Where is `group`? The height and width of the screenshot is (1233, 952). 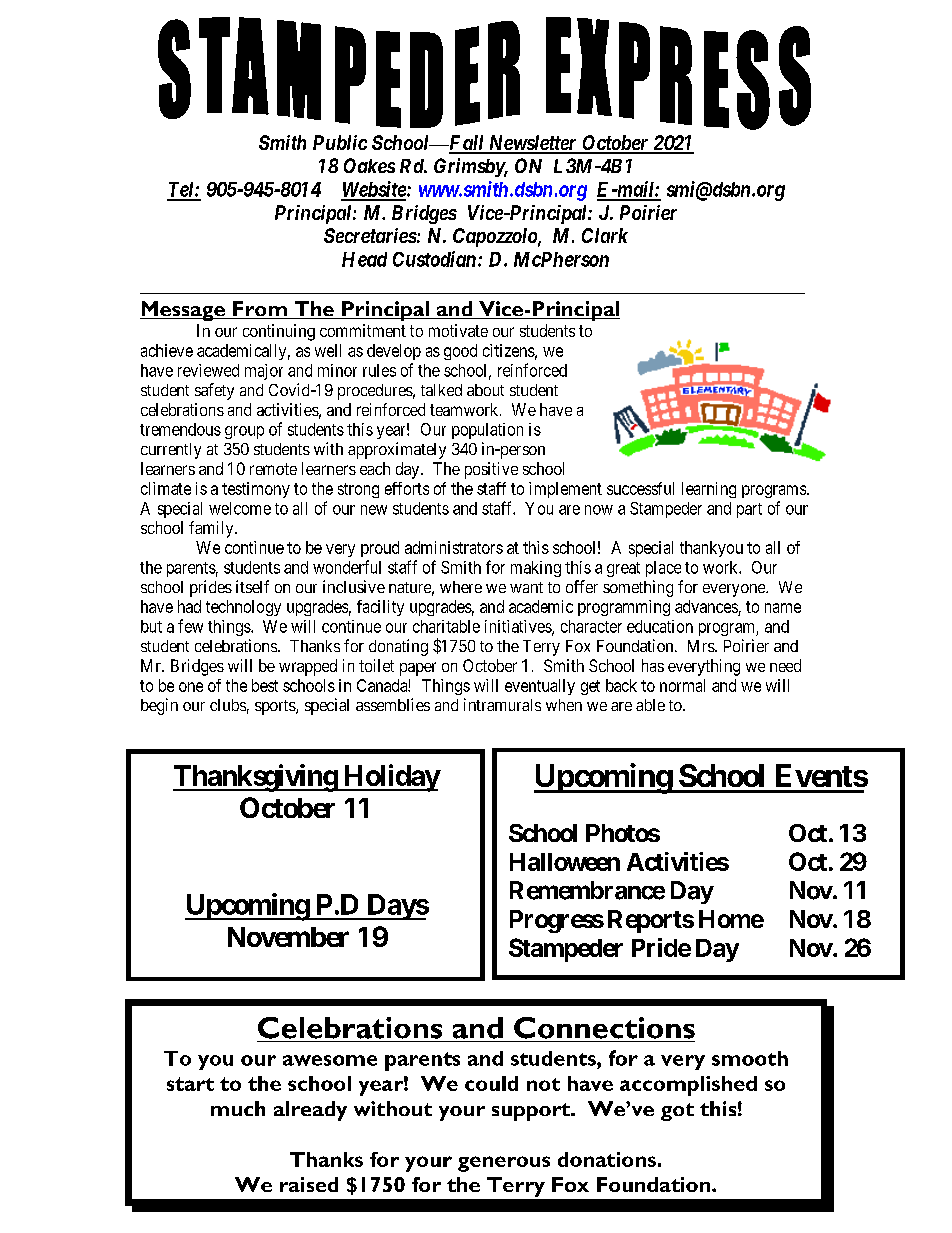 group is located at coordinates (244, 432).
